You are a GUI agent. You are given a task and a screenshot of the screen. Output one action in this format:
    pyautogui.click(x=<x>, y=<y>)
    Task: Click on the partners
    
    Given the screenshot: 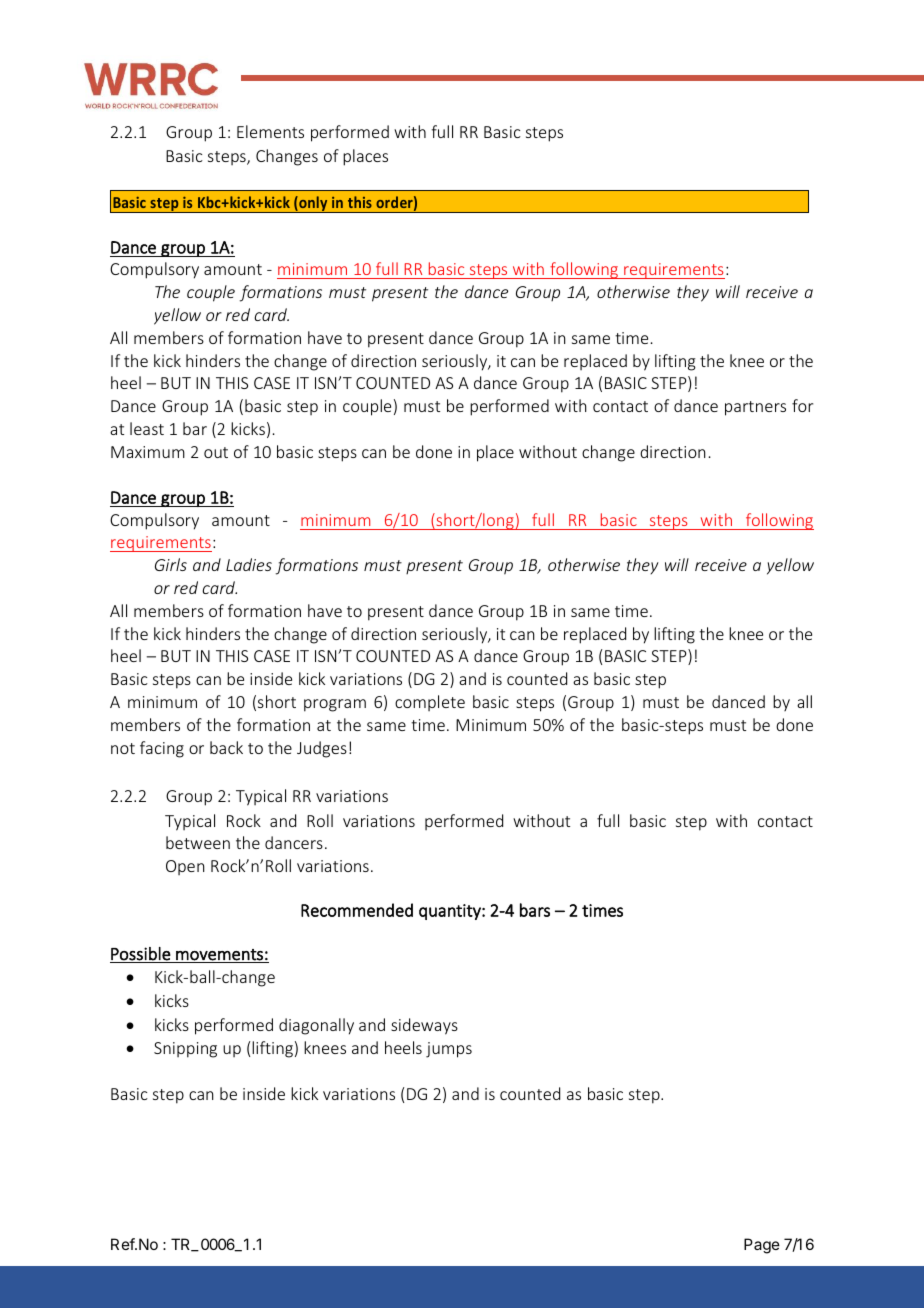 What is the action you would take?
    pyautogui.click(x=755, y=408)
